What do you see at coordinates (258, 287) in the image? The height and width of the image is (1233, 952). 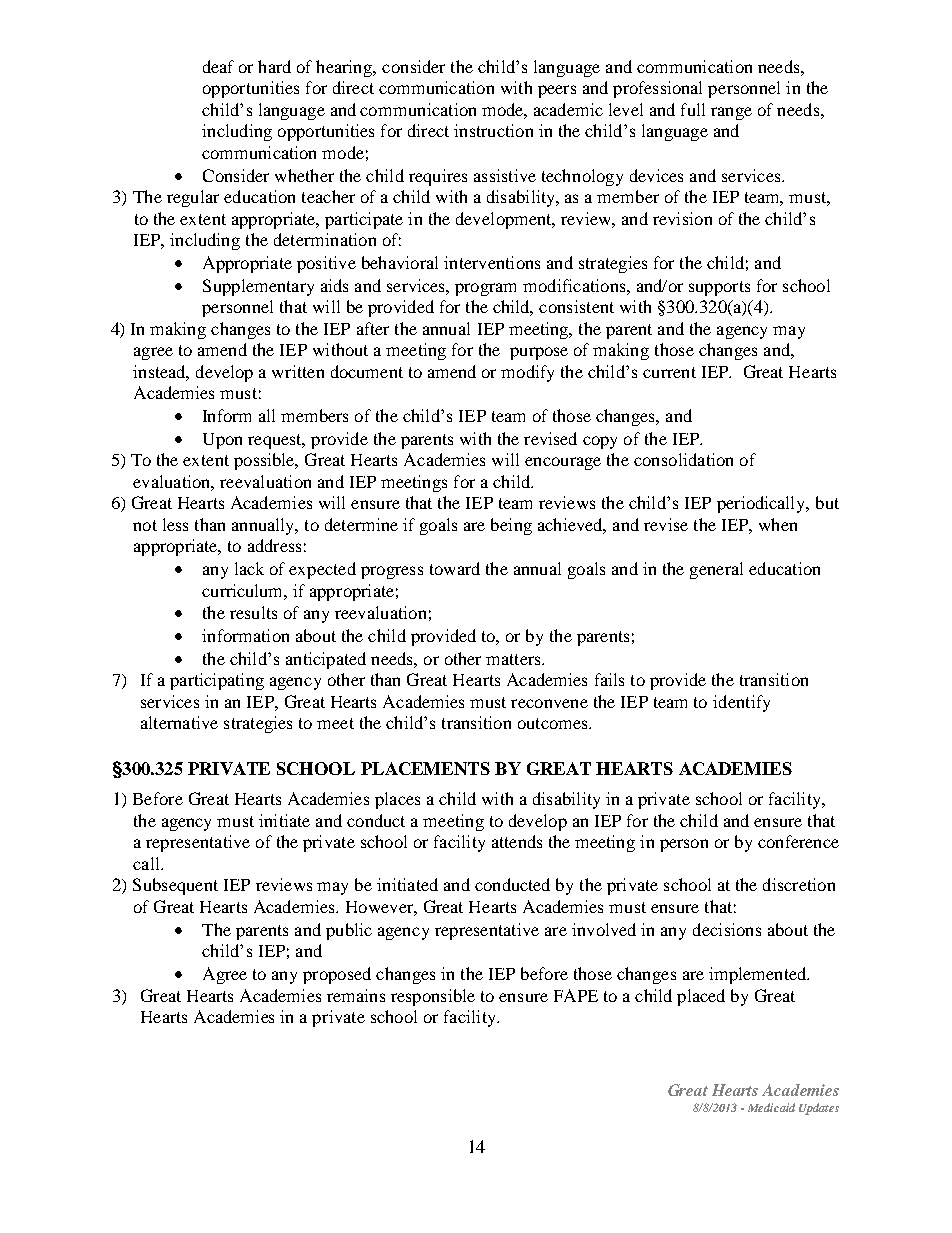 I see `Supplementary` at bounding box center [258, 287].
